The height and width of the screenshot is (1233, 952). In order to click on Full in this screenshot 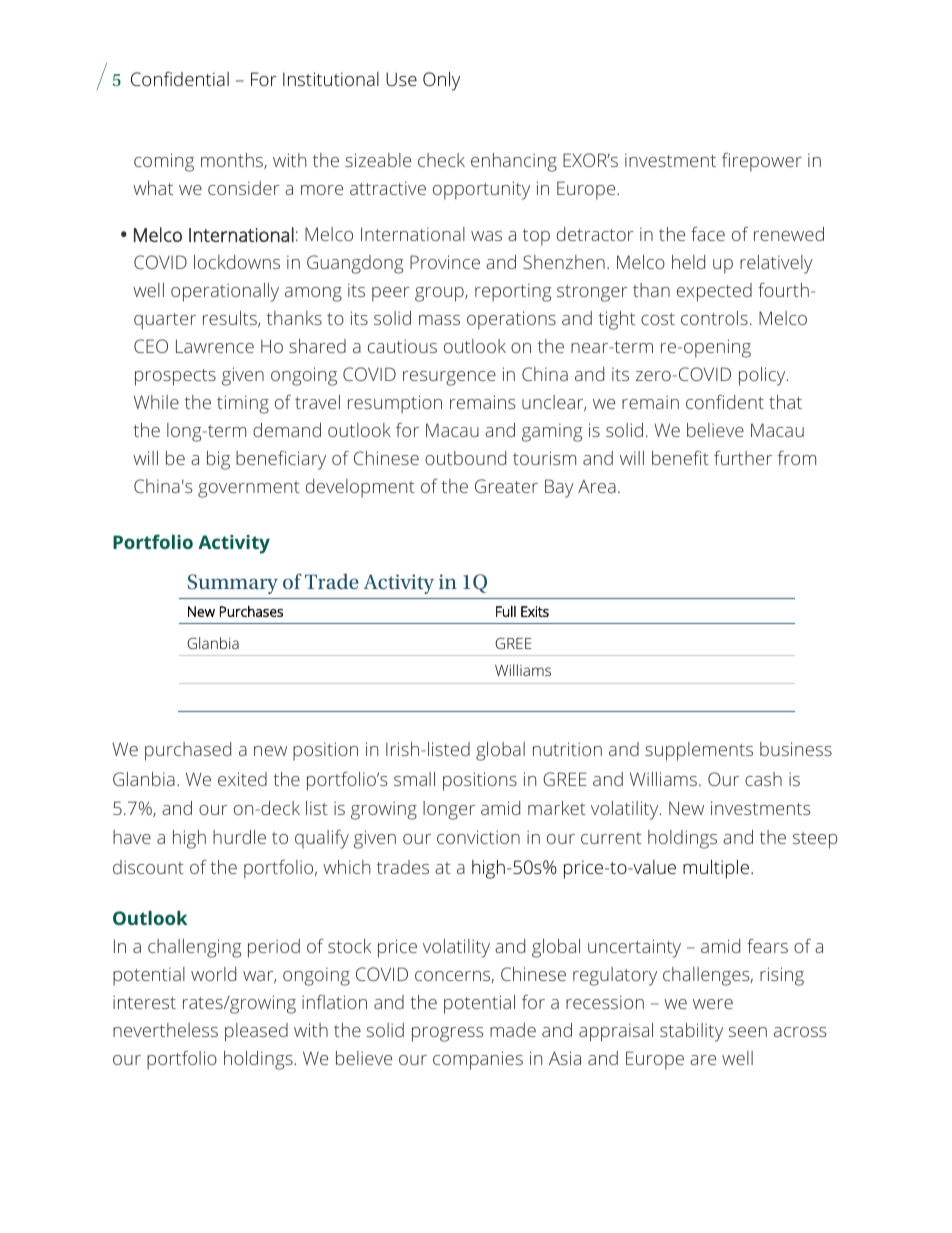, I will do `click(506, 611)`.
